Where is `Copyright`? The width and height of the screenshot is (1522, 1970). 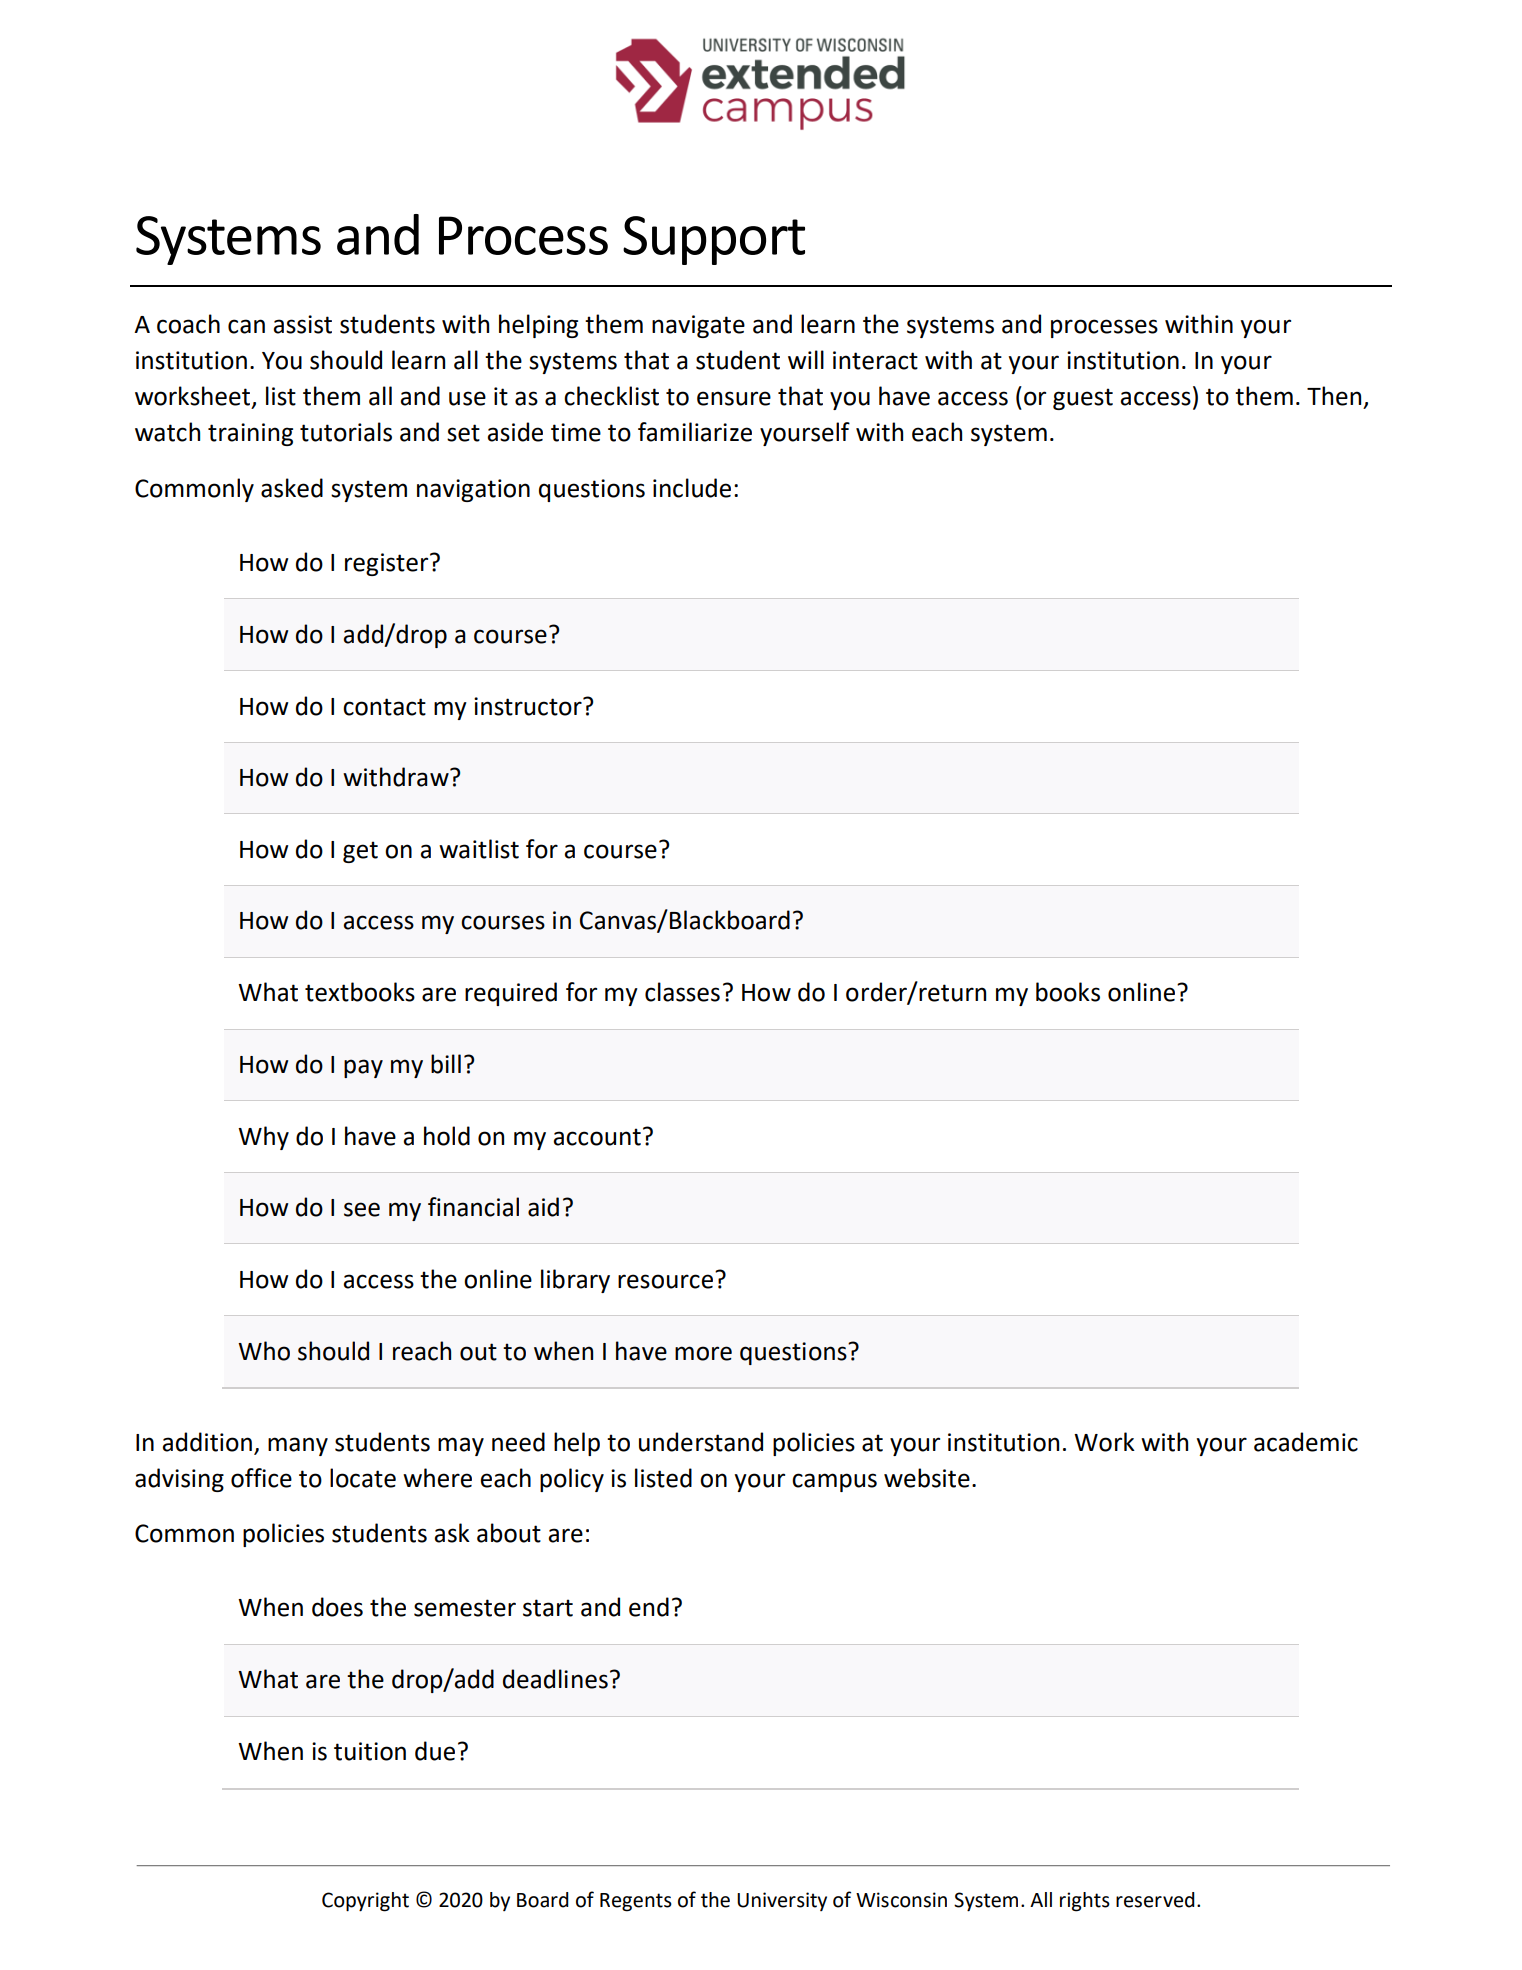 Copyright is located at coordinates (365, 1902).
